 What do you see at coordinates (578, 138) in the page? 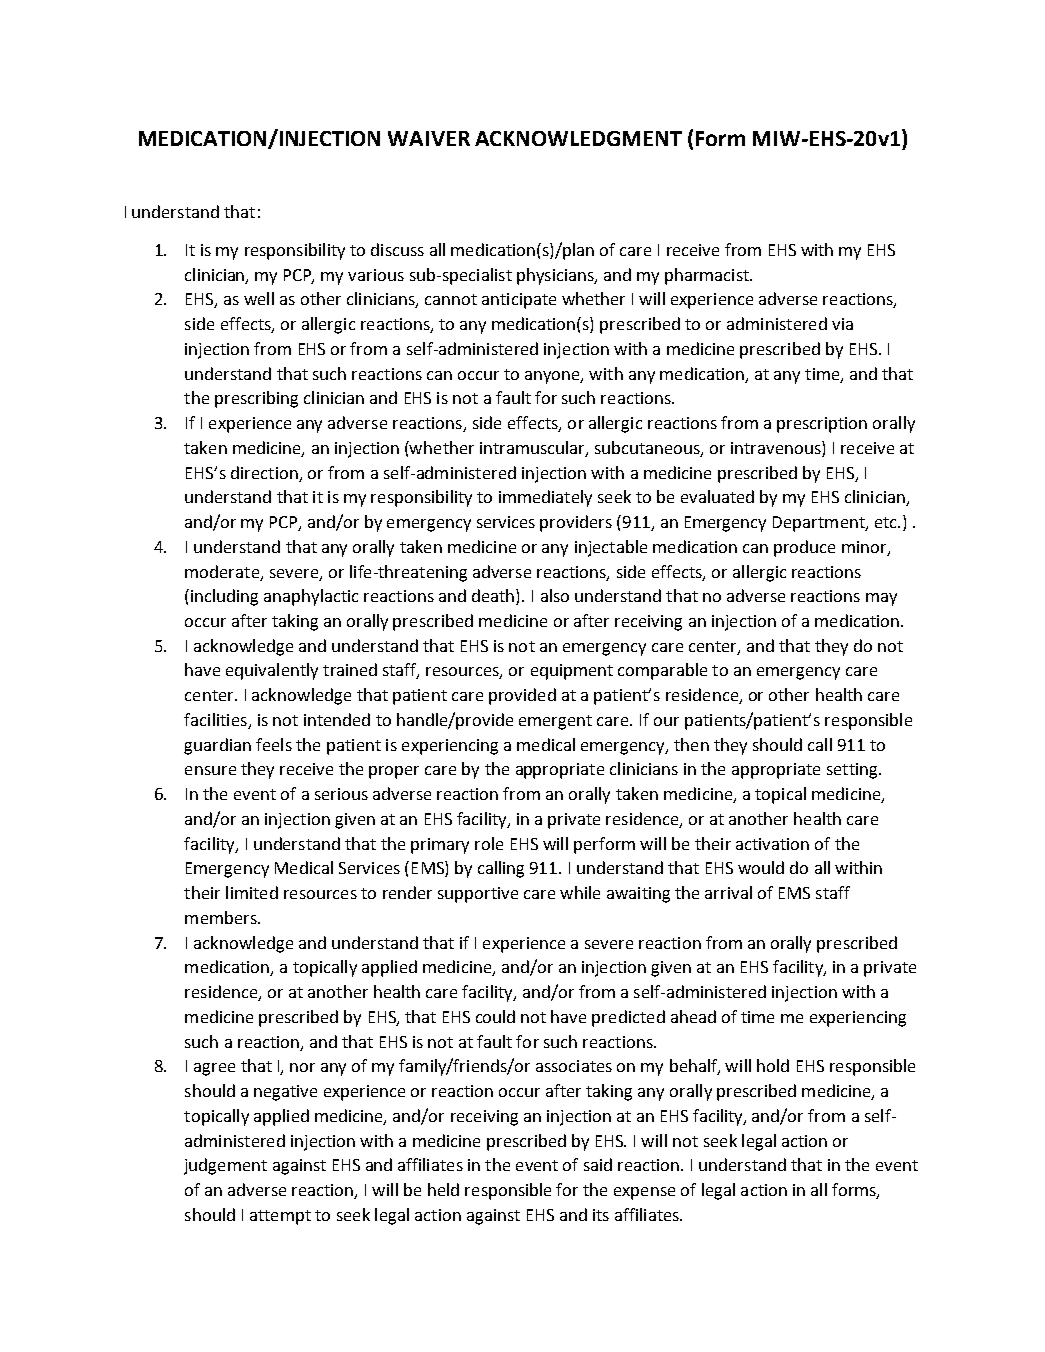
I see `ACKNOWLEDGMENT` at bounding box center [578, 138].
